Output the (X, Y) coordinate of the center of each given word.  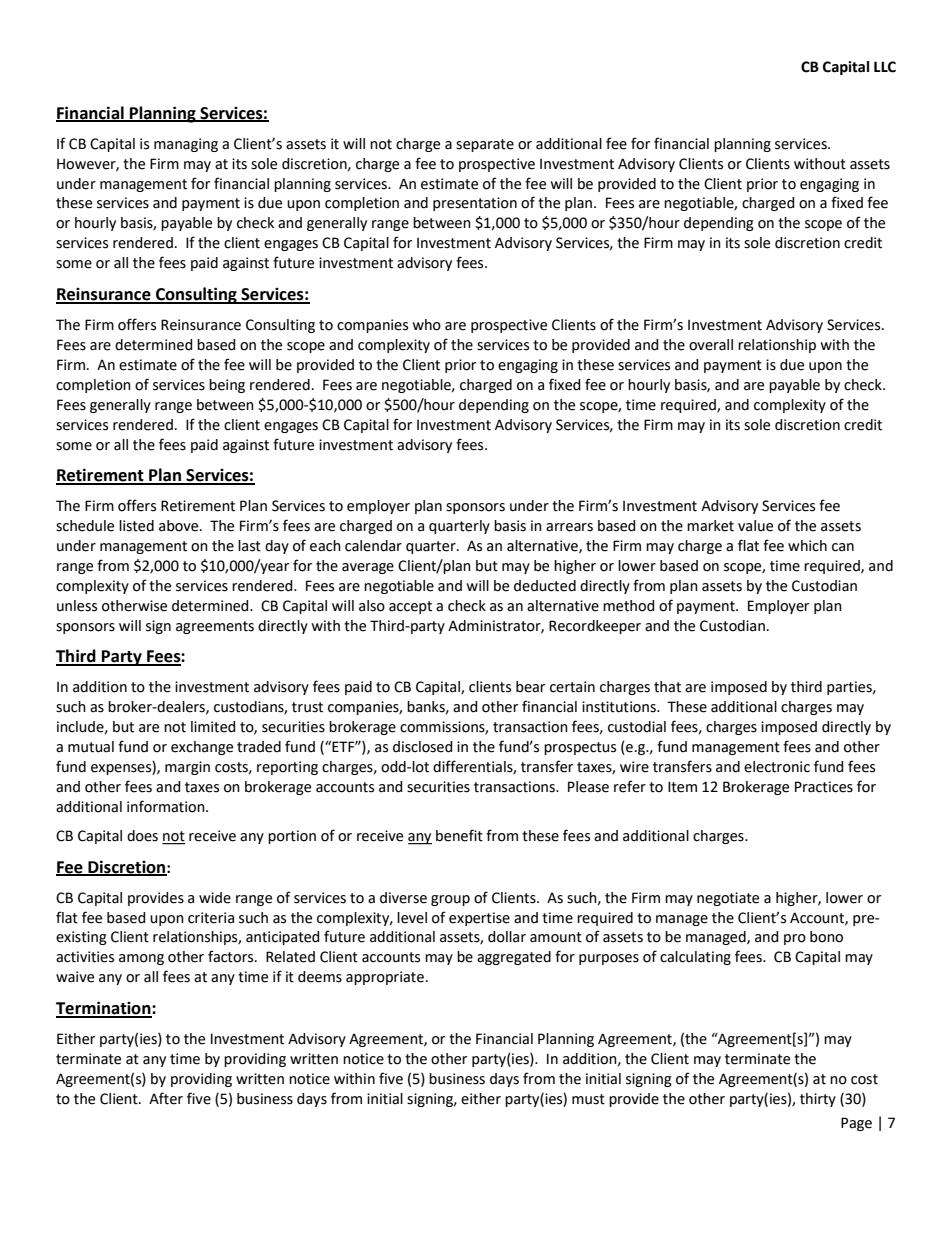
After (166, 1098)
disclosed (422, 747)
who (426, 325)
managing (186, 145)
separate (485, 145)
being (227, 386)
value (755, 526)
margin (187, 768)
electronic (777, 767)
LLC (885, 67)
